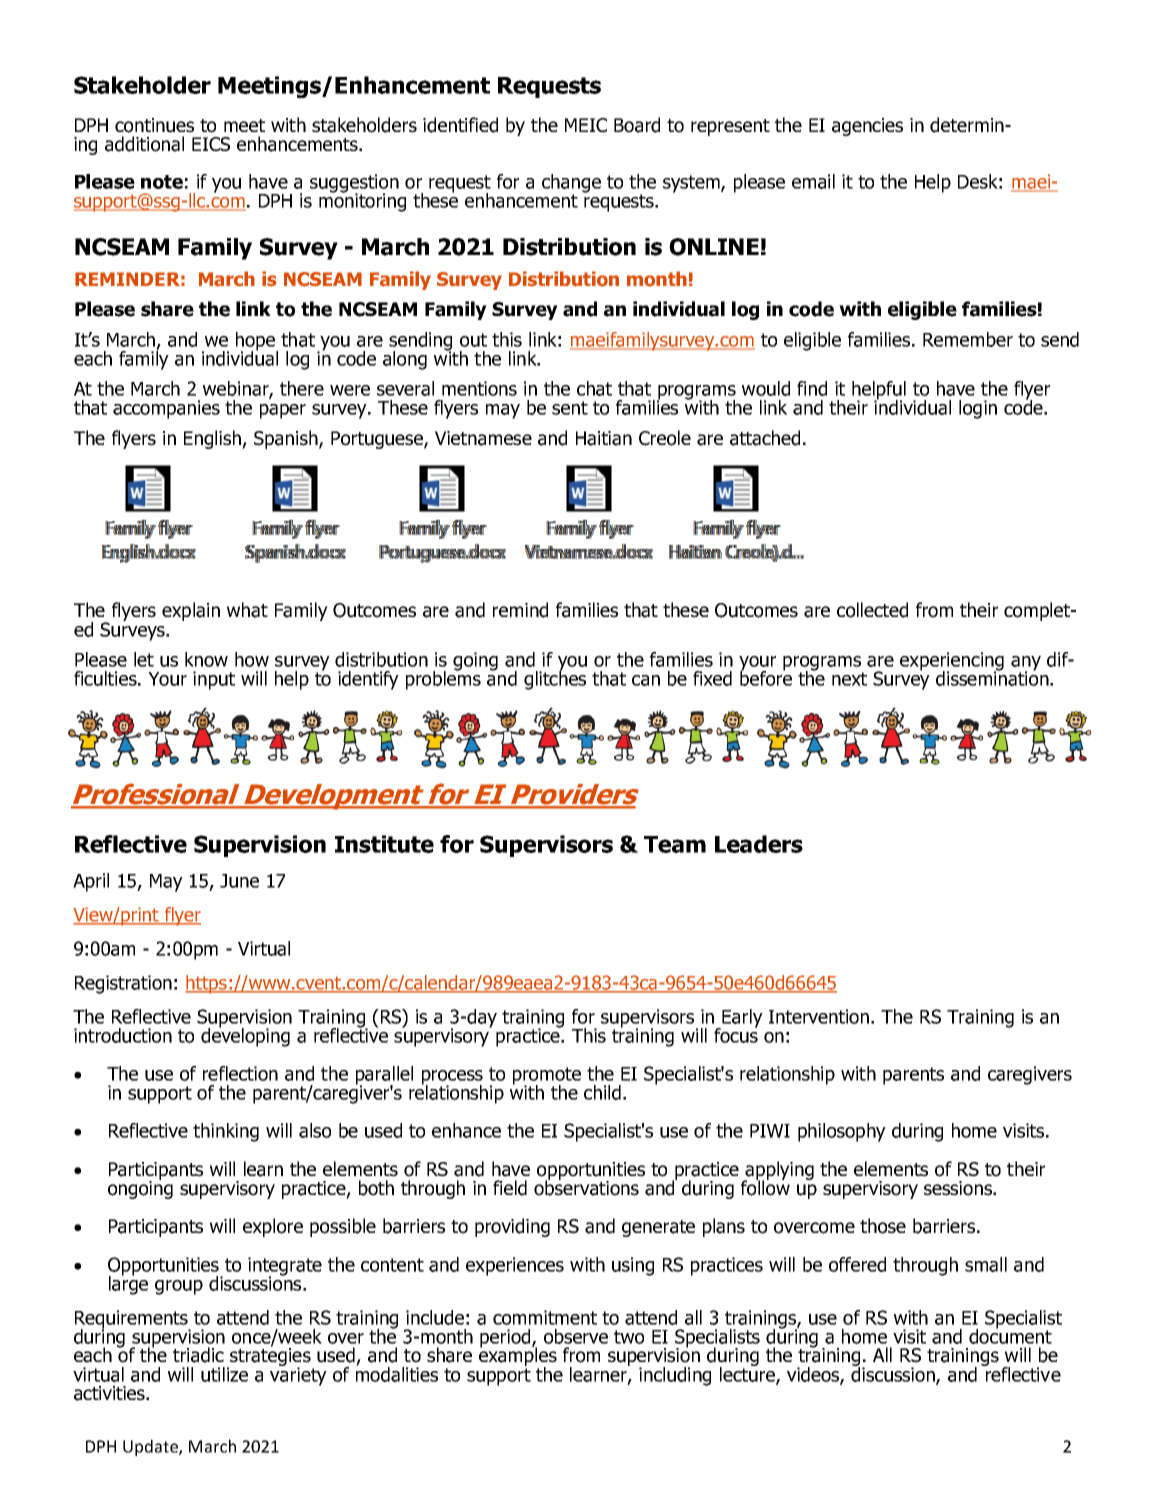  Describe the element at coordinates (867, 127) in the image. I see `agencies` at that location.
